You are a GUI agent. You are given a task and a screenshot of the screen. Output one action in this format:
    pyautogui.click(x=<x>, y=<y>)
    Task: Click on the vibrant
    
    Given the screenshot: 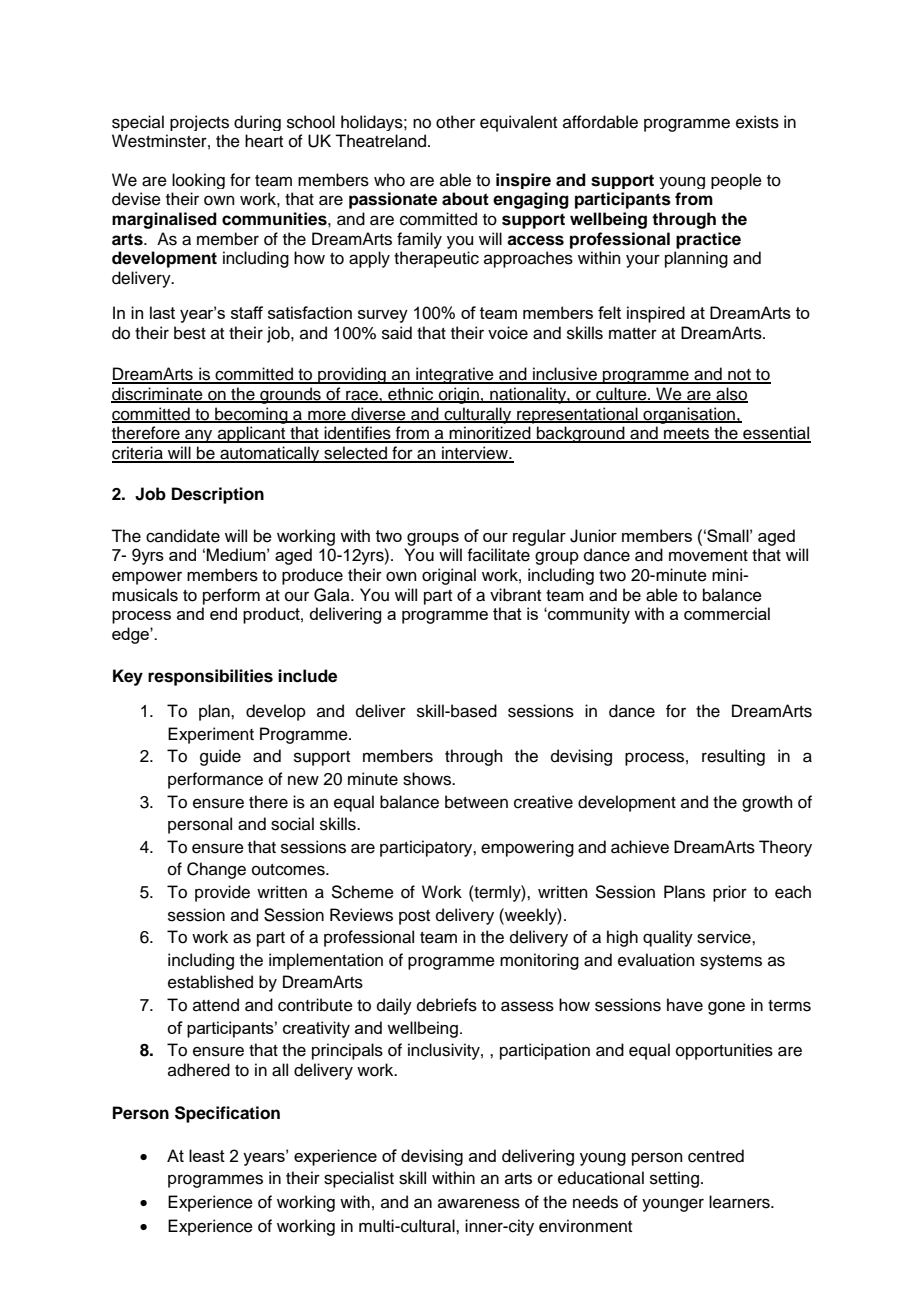 What is the action you would take?
    pyautogui.click(x=515, y=595)
